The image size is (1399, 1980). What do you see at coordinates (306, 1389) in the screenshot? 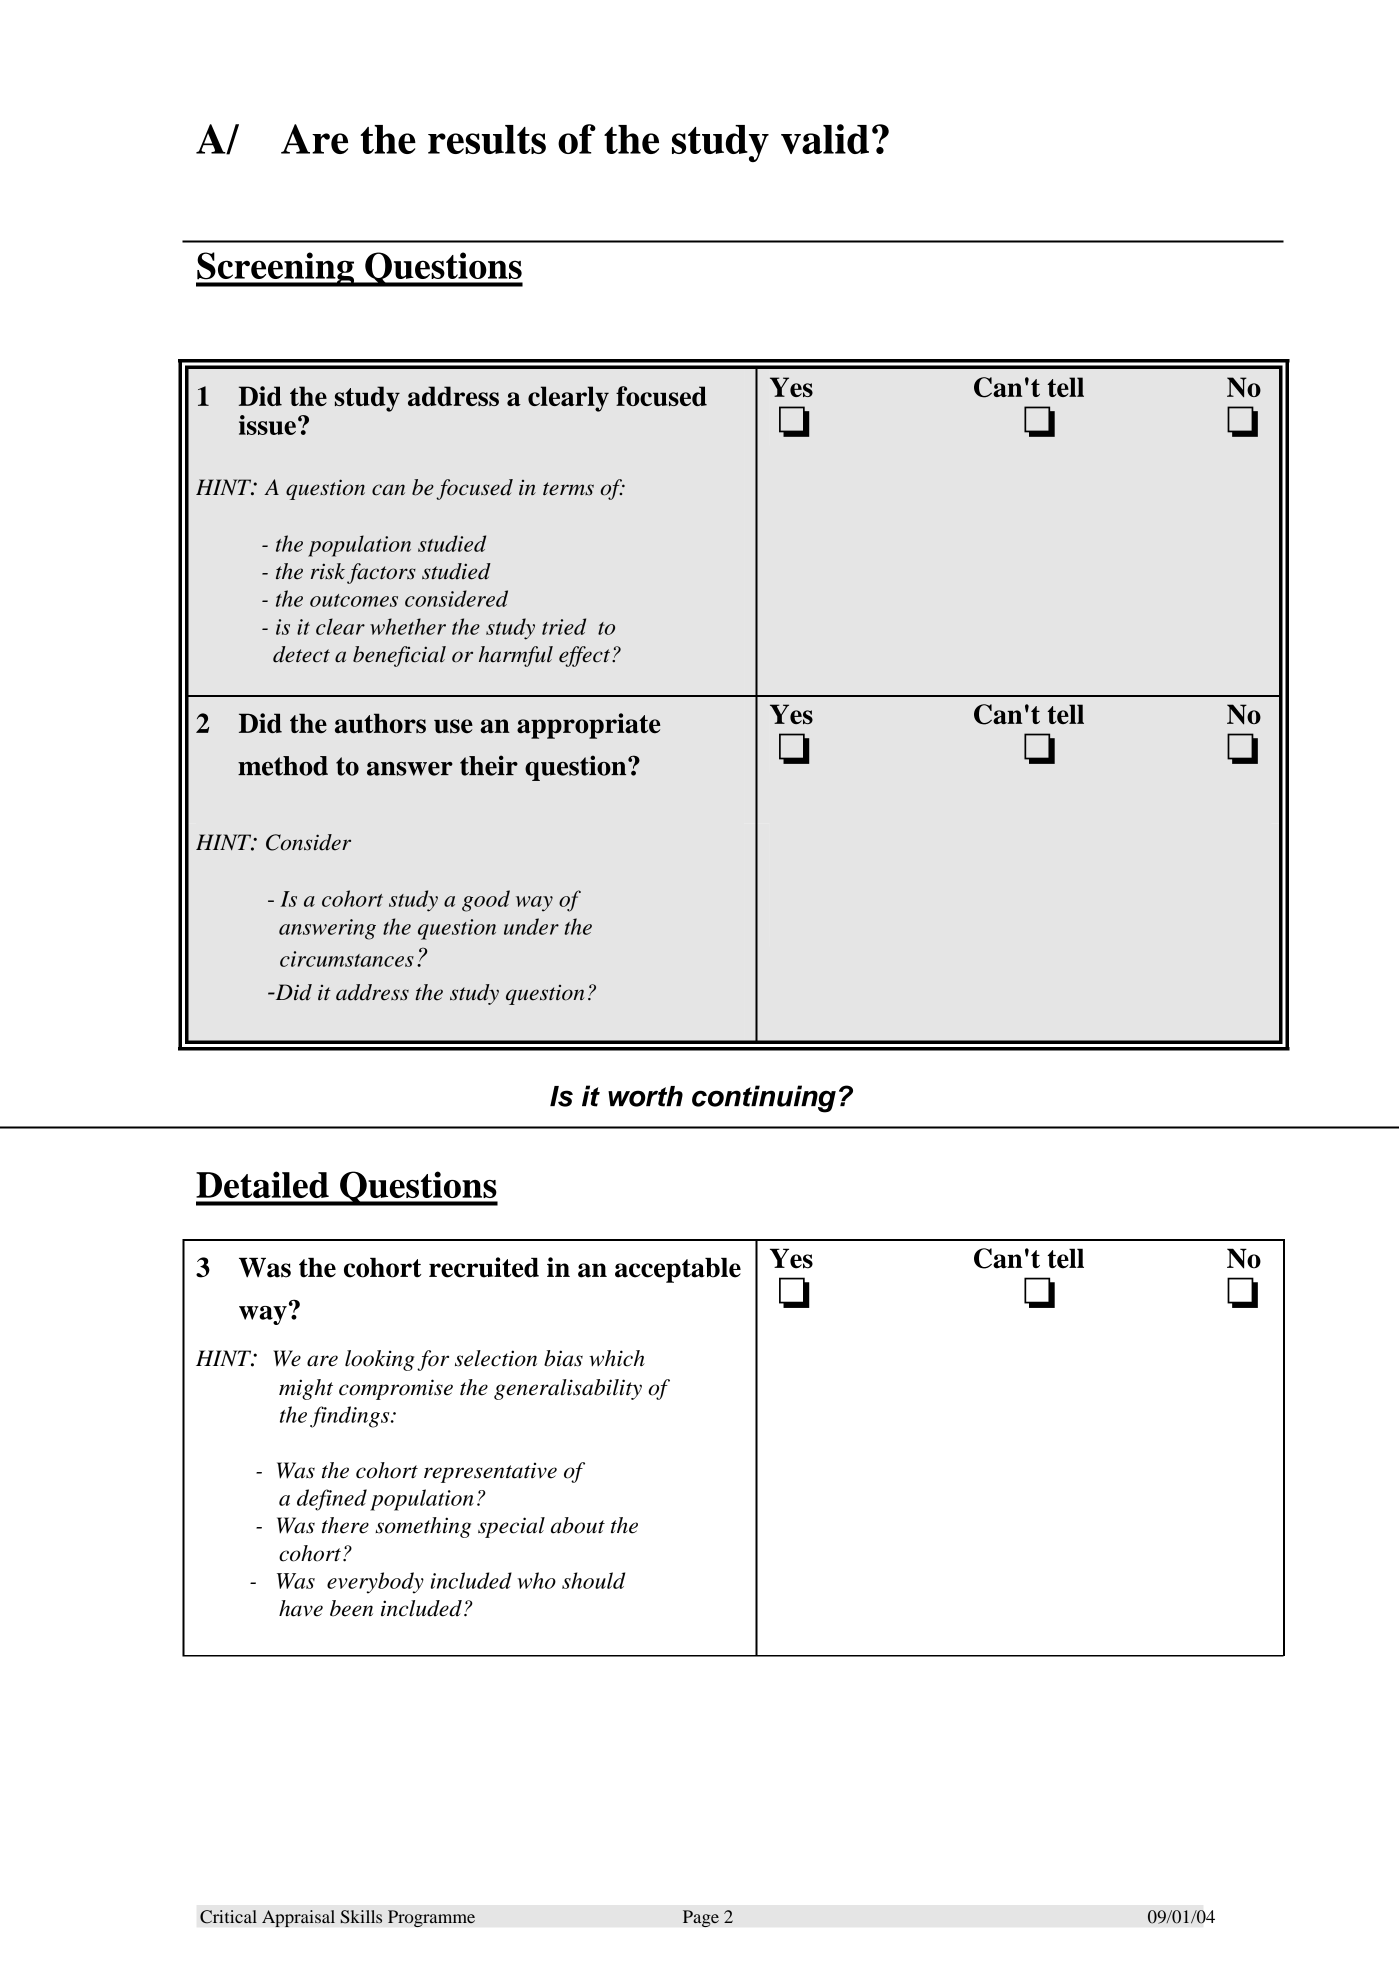
I see `might` at bounding box center [306, 1389].
